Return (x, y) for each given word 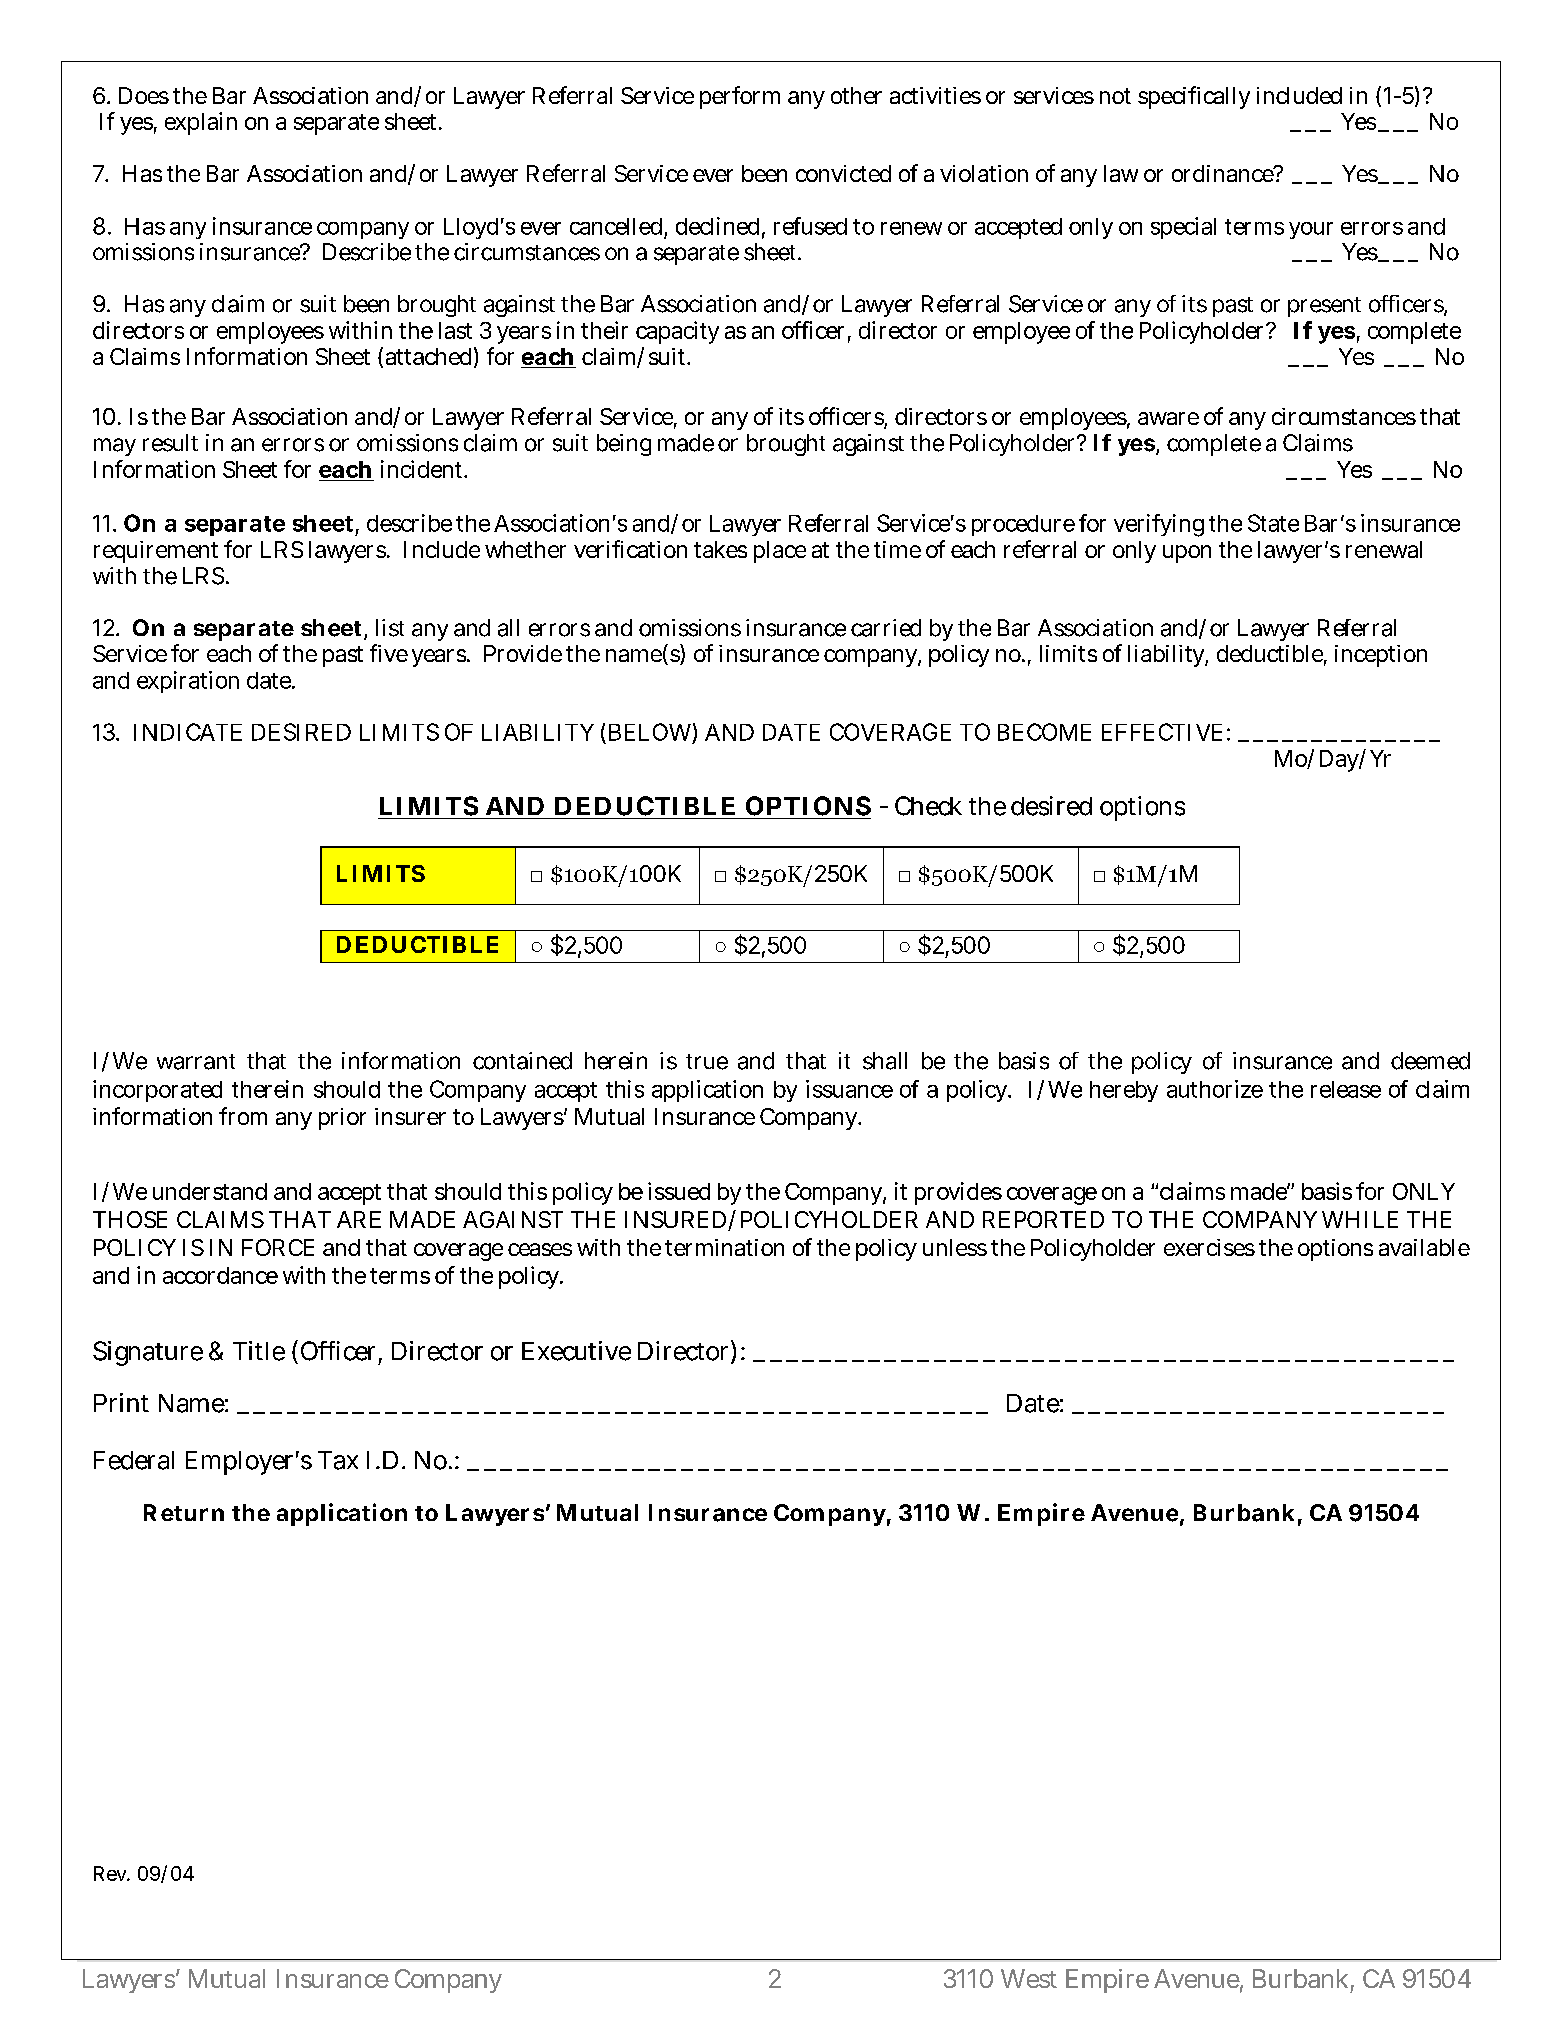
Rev (112, 1873)
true (707, 1062)
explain (201, 123)
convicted (843, 173)
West (1029, 1978)
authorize (1215, 1089)
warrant (196, 1062)
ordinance (1224, 173)
